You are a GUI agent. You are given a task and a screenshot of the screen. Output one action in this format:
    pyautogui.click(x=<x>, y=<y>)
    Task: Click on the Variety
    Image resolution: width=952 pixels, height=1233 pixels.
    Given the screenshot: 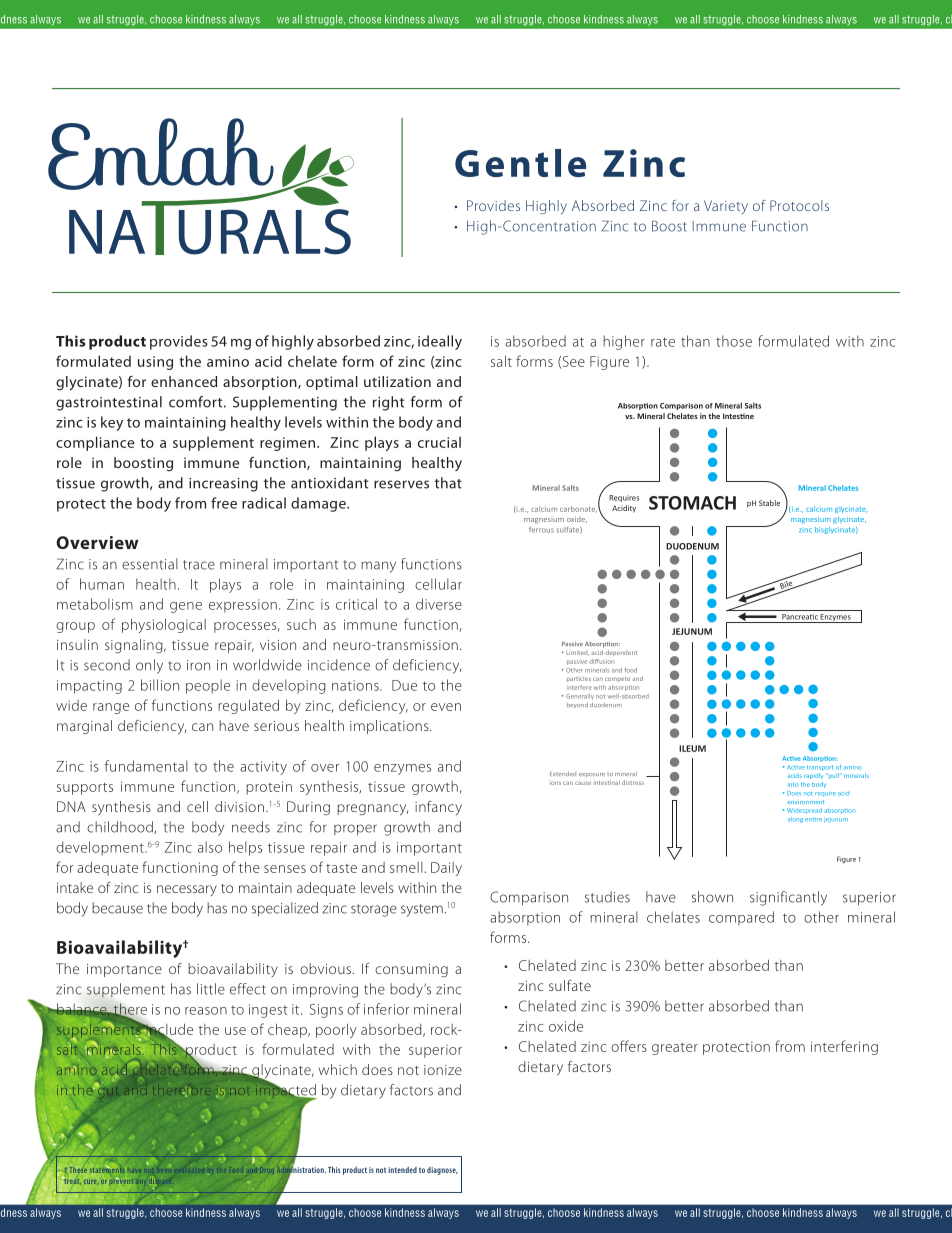 What is the action you would take?
    pyautogui.click(x=726, y=207)
